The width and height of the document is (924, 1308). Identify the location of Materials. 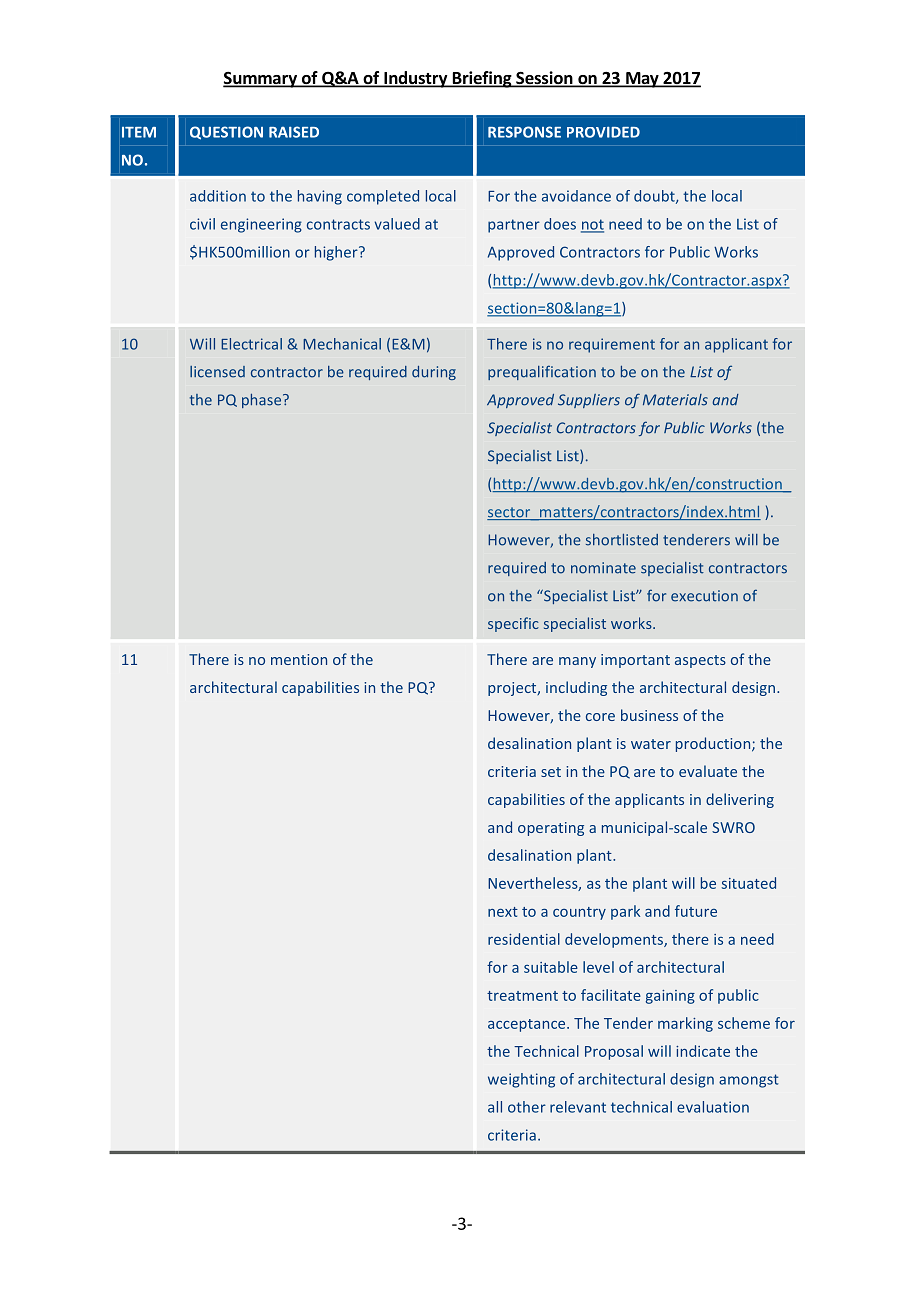
(675, 400).
